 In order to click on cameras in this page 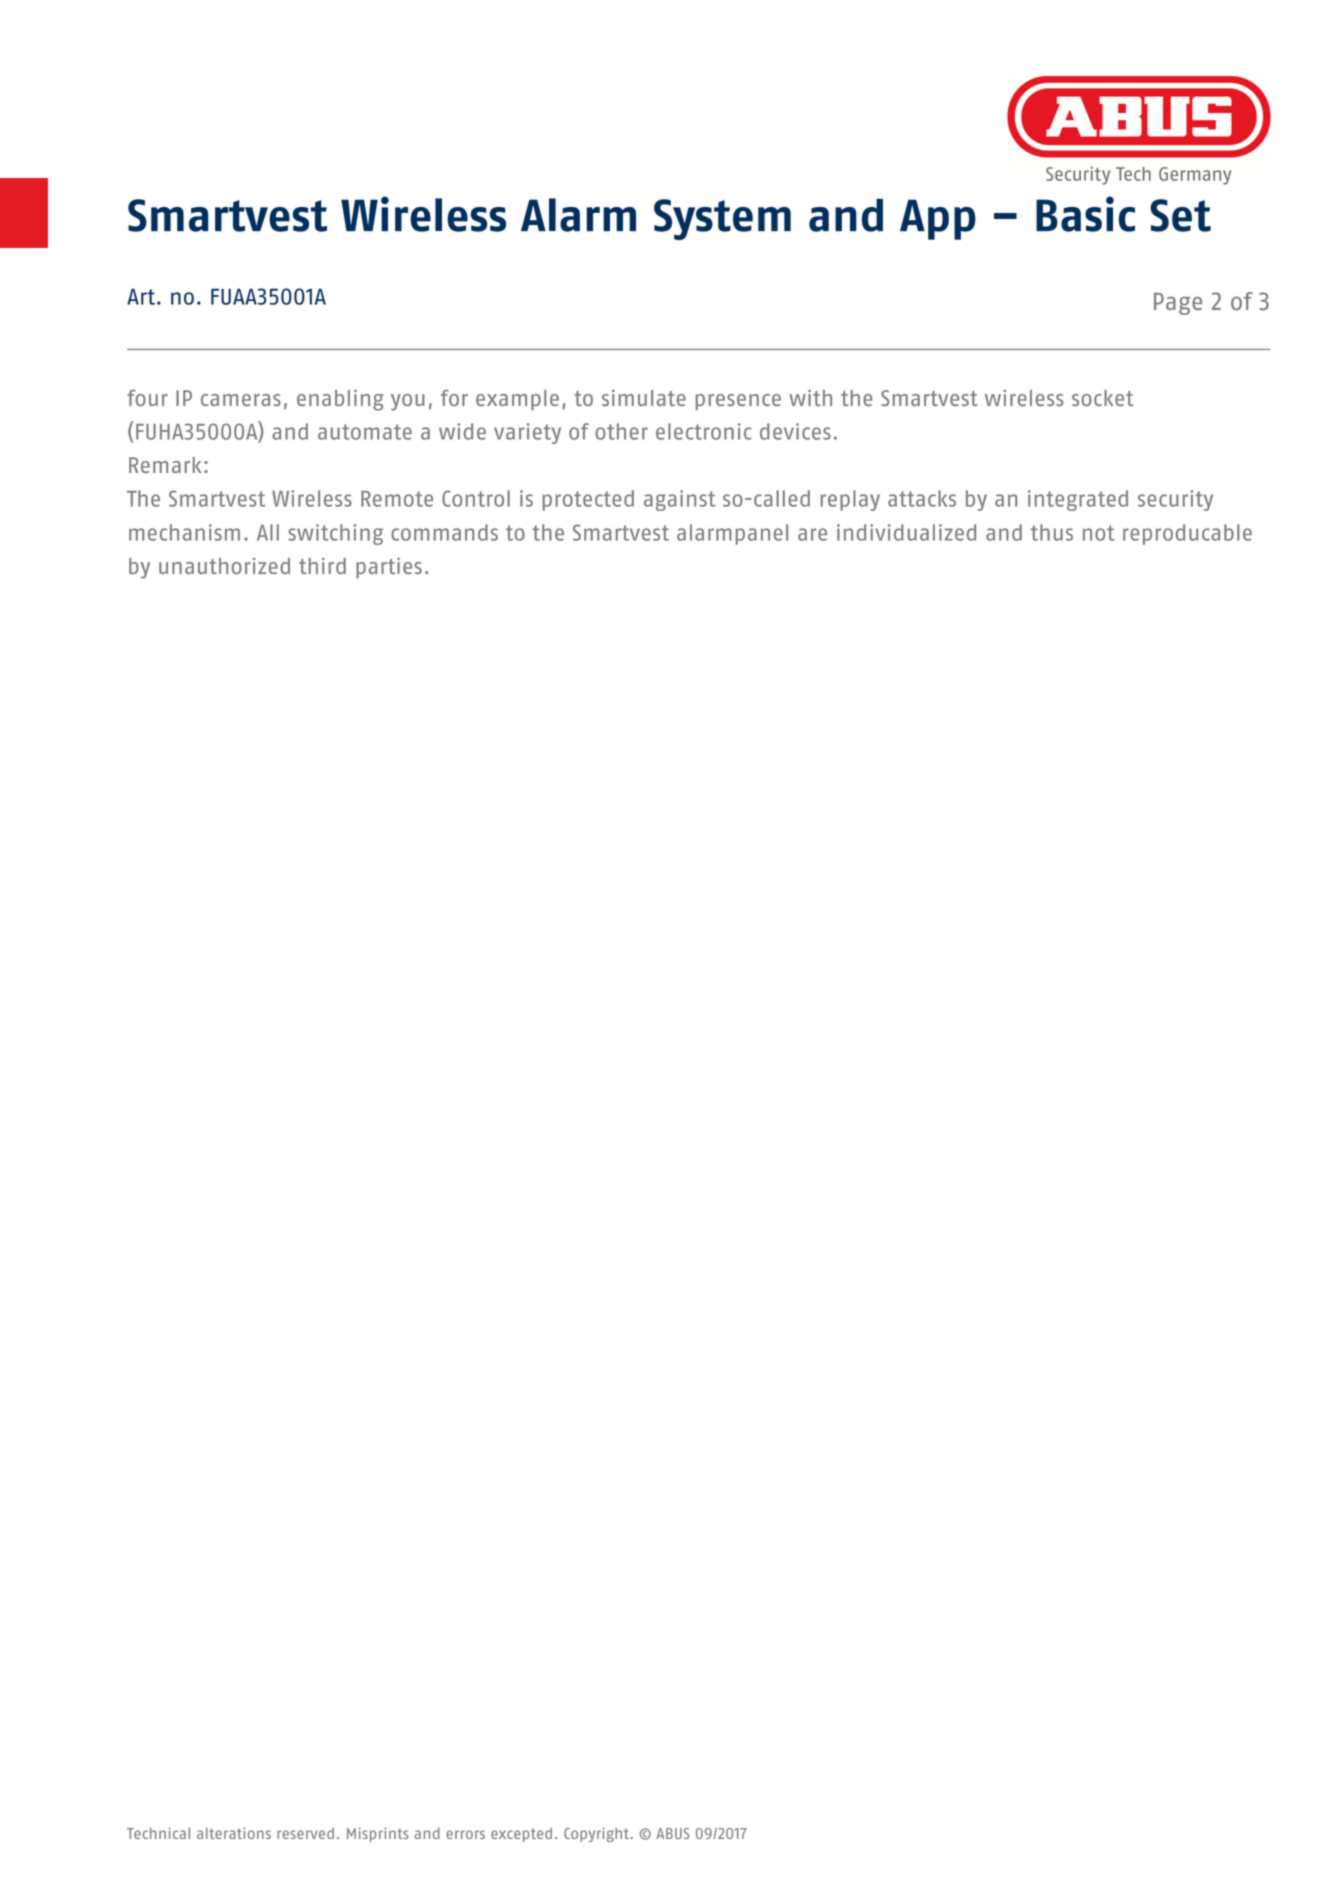, I will do `click(241, 400)`.
